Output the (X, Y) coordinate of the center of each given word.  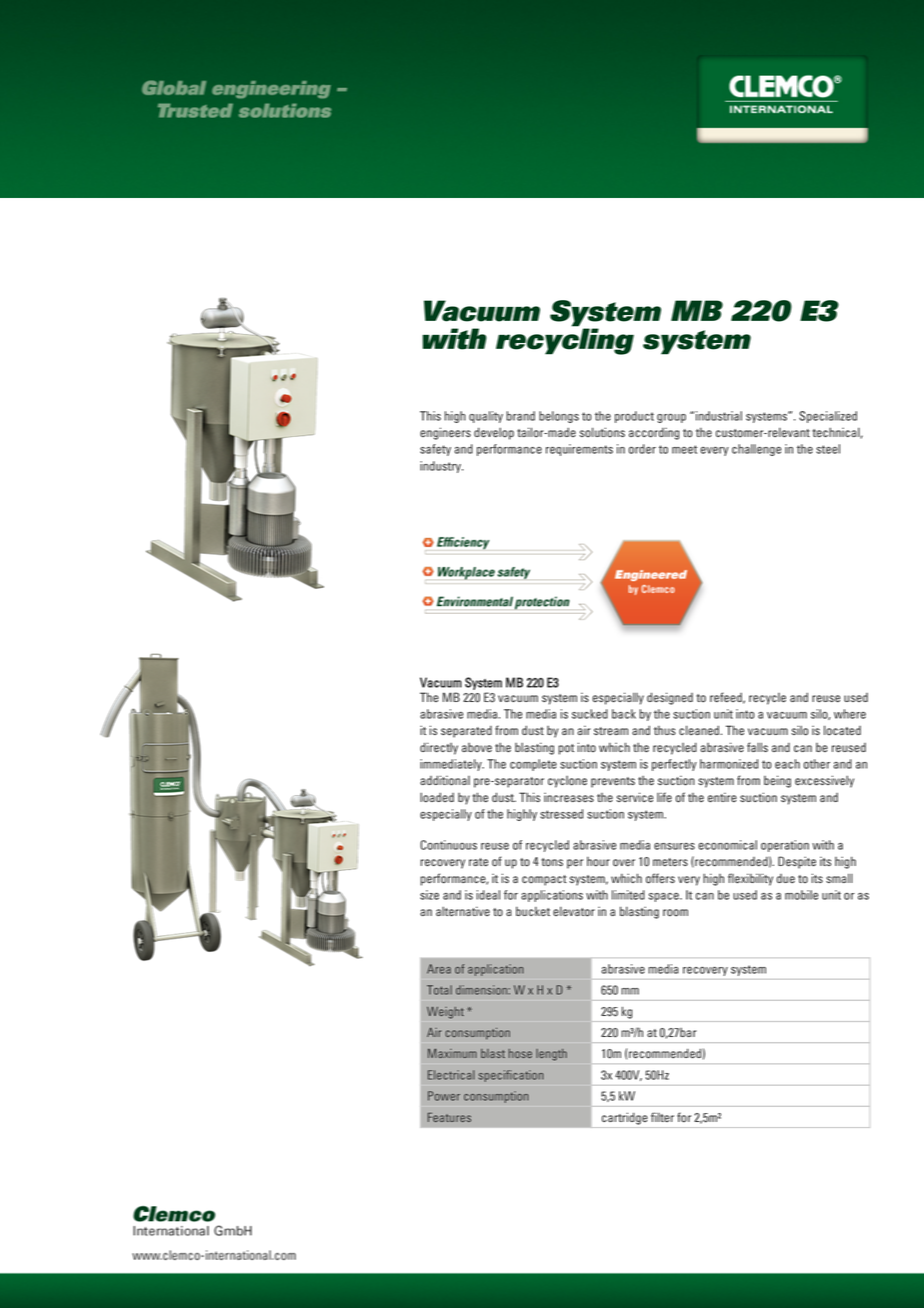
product (634, 417)
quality (486, 417)
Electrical (451, 1075)
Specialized (828, 417)
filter (662, 1117)
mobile (801, 895)
